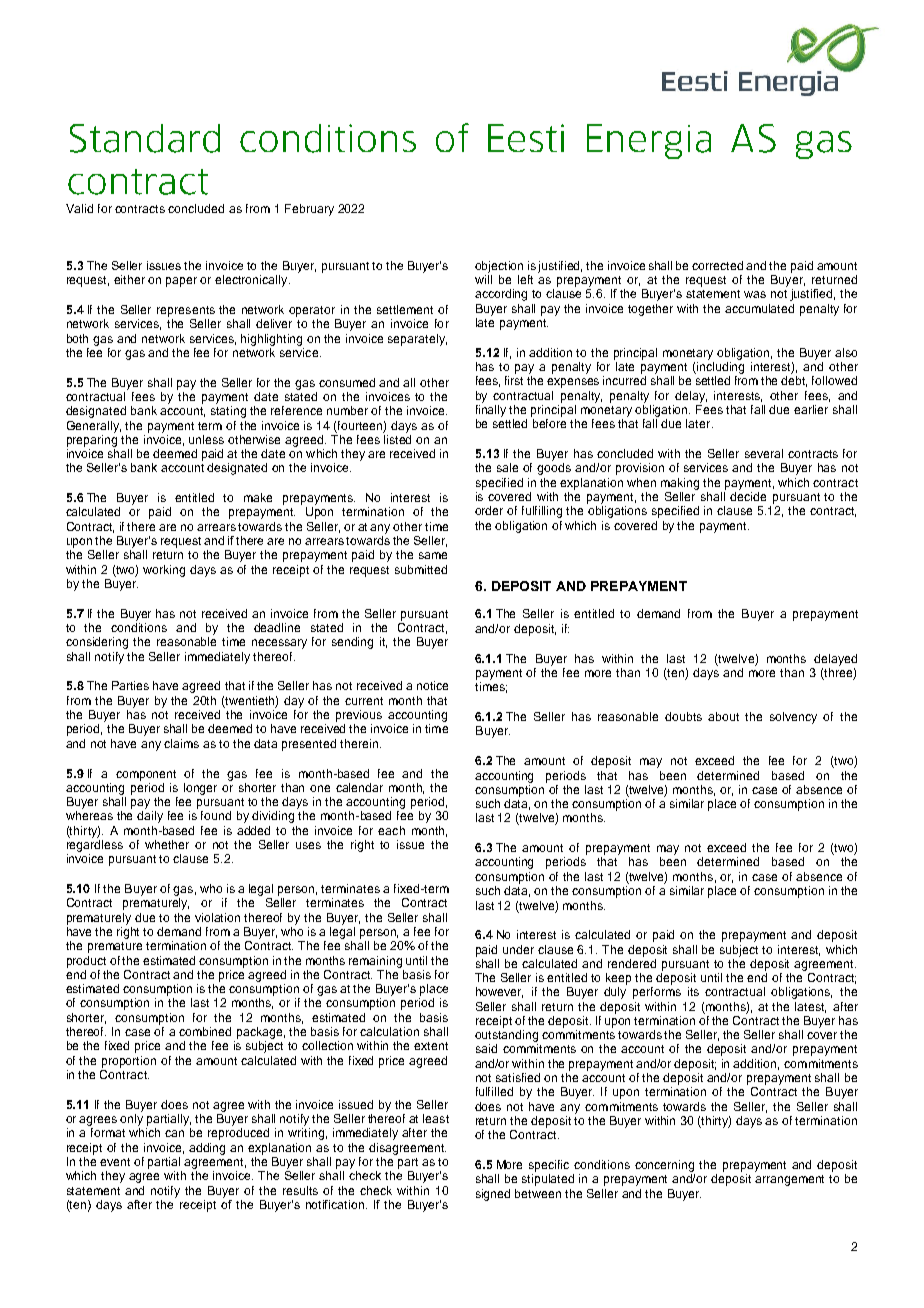 Image resolution: width=924 pixels, height=1308 pixels. I want to click on corrected, so click(717, 265).
